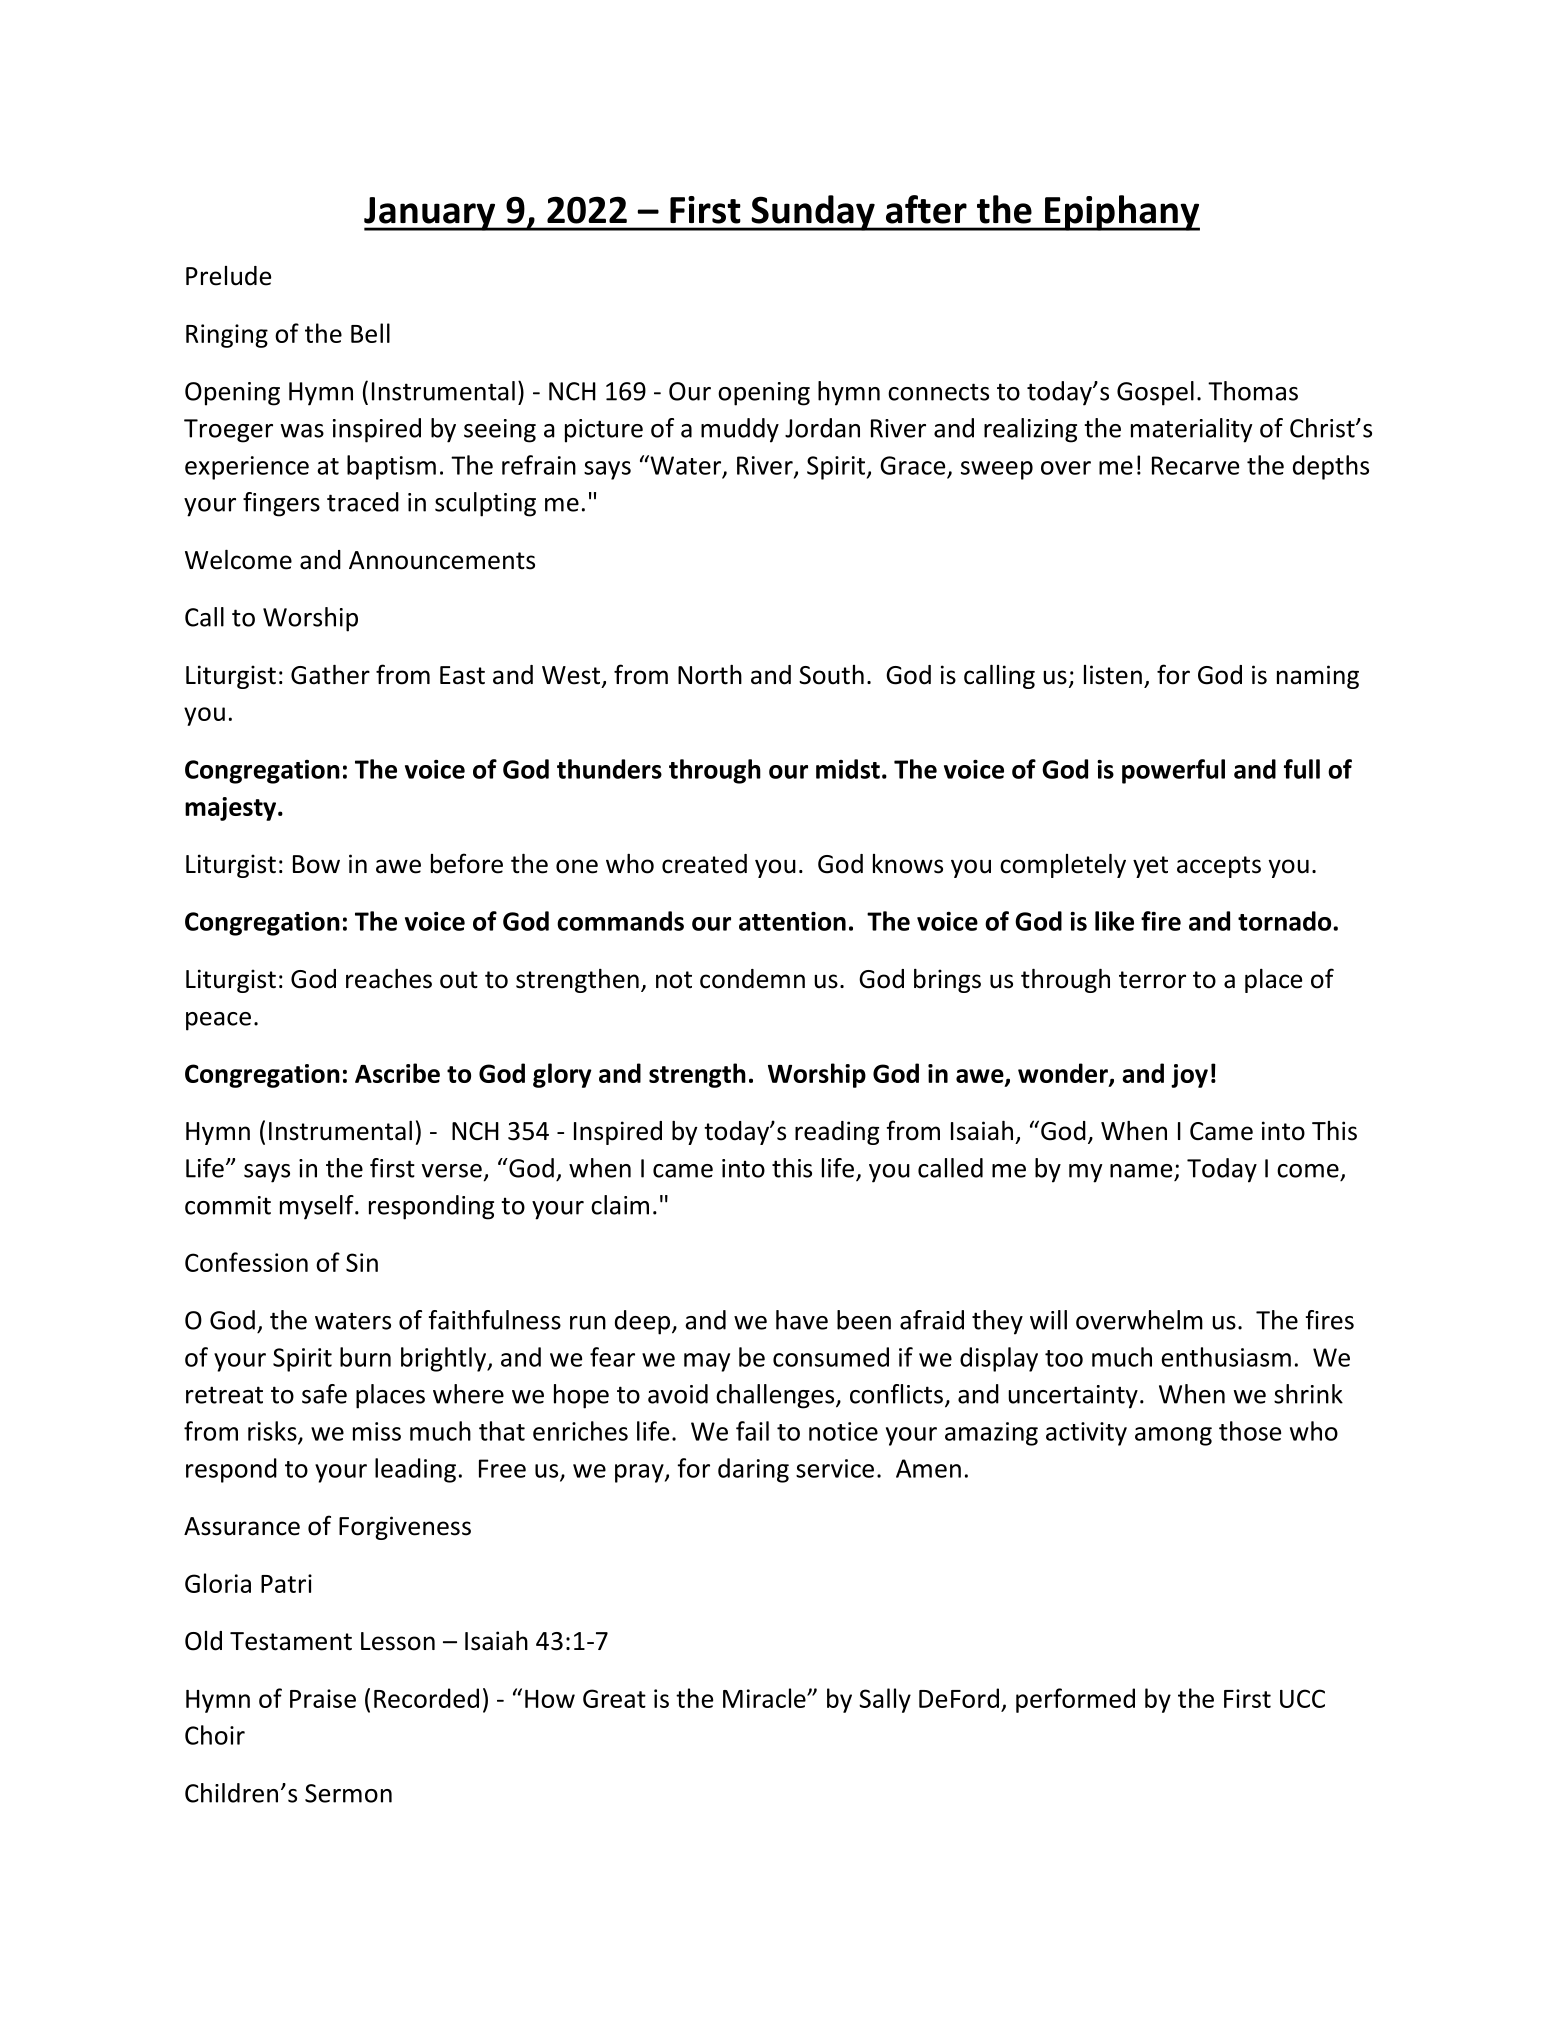  I want to click on terror, so click(1152, 980).
